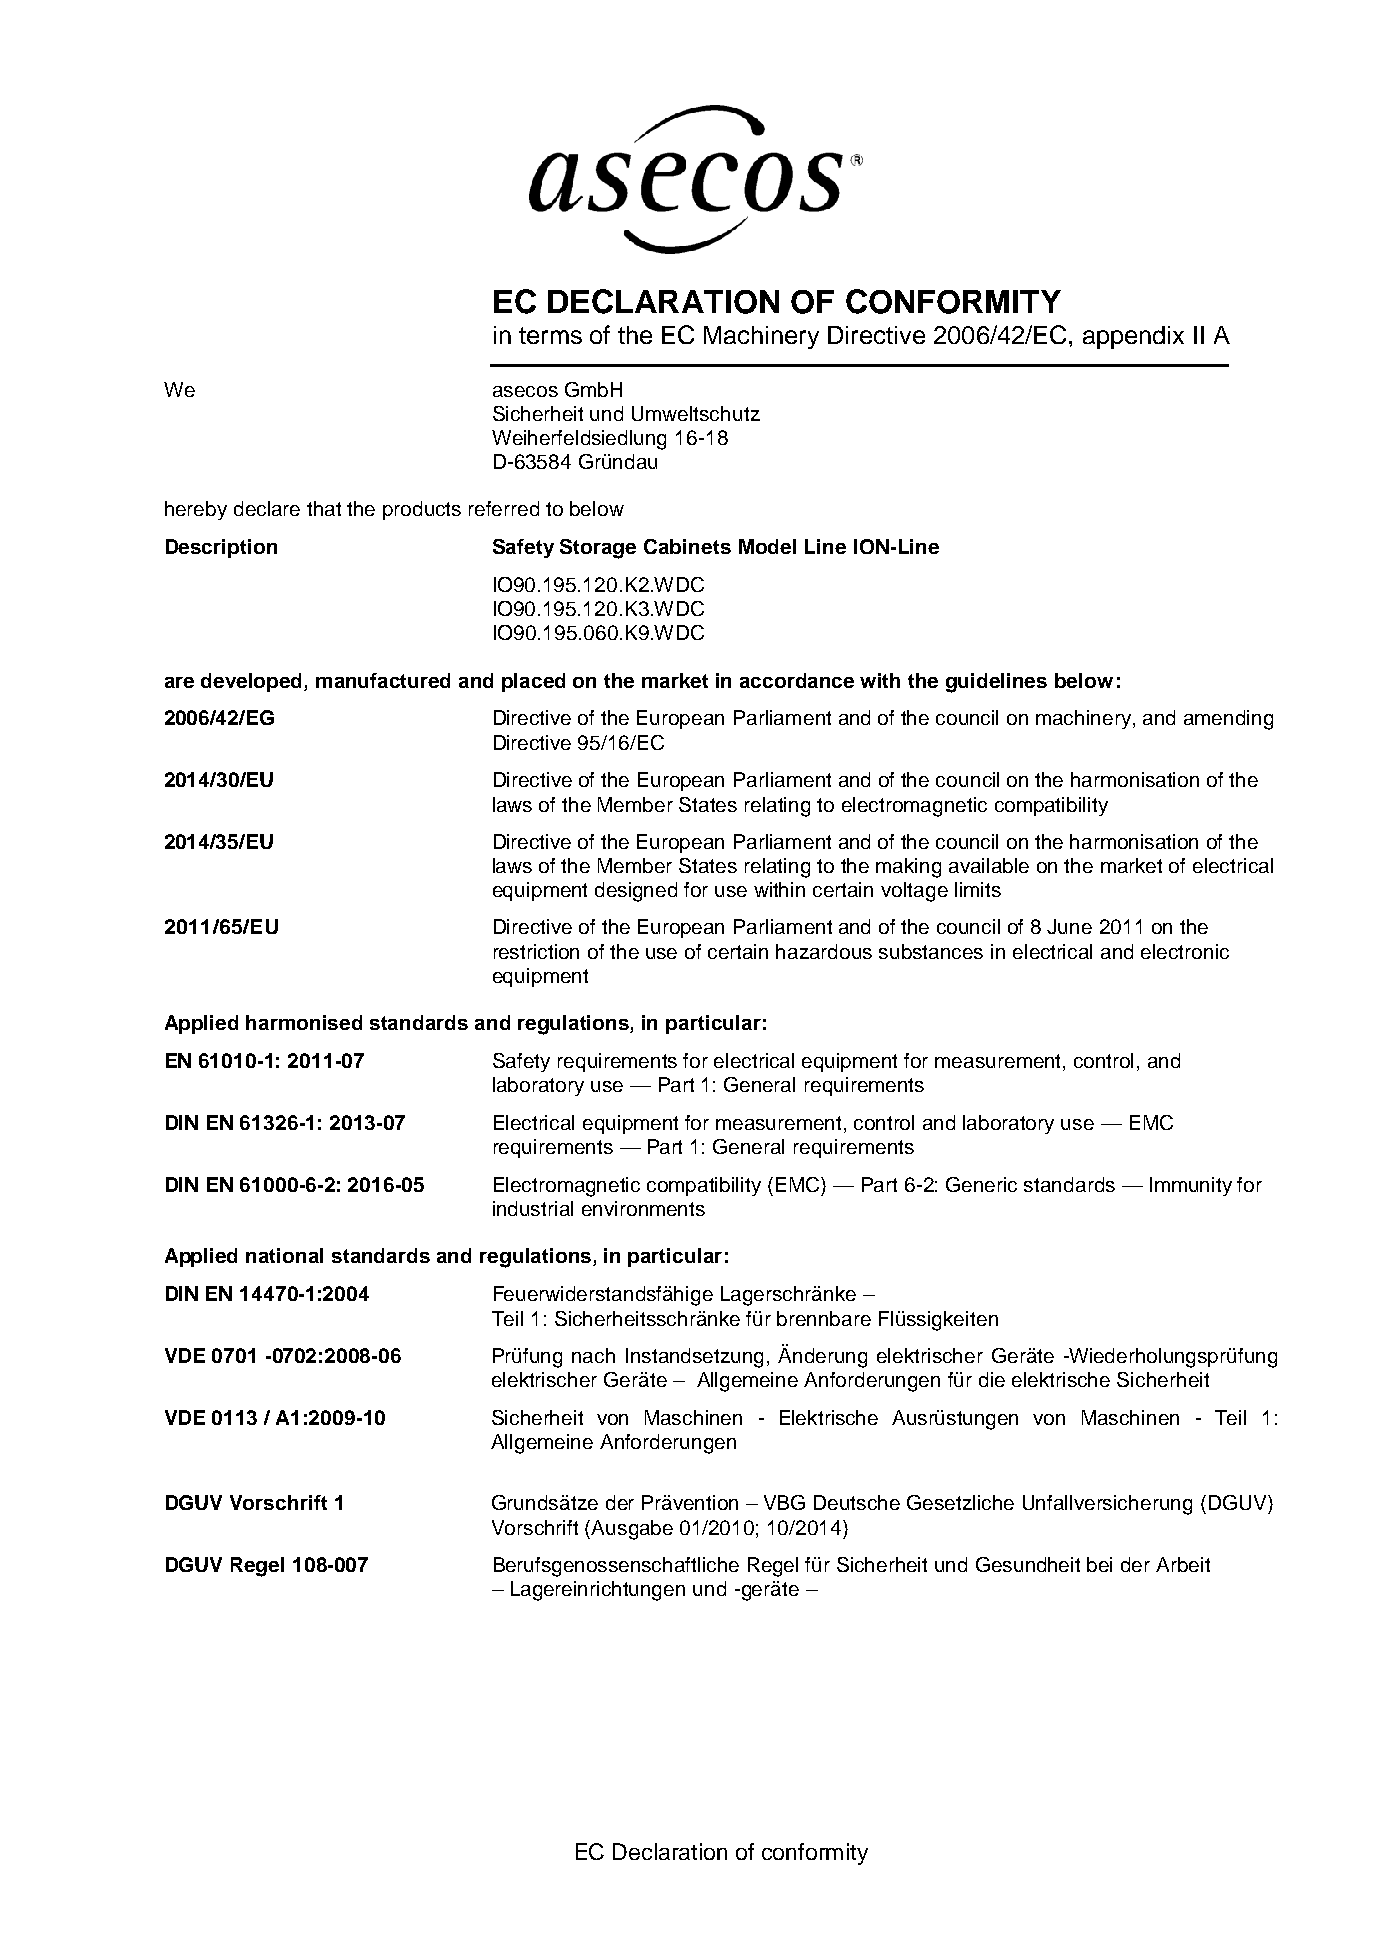 This screenshot has height=1947, width=1377. What do you see at coordinates (784, 1502) in the screenshot?
I see `VBG` at bounding box center [784, 1502].
